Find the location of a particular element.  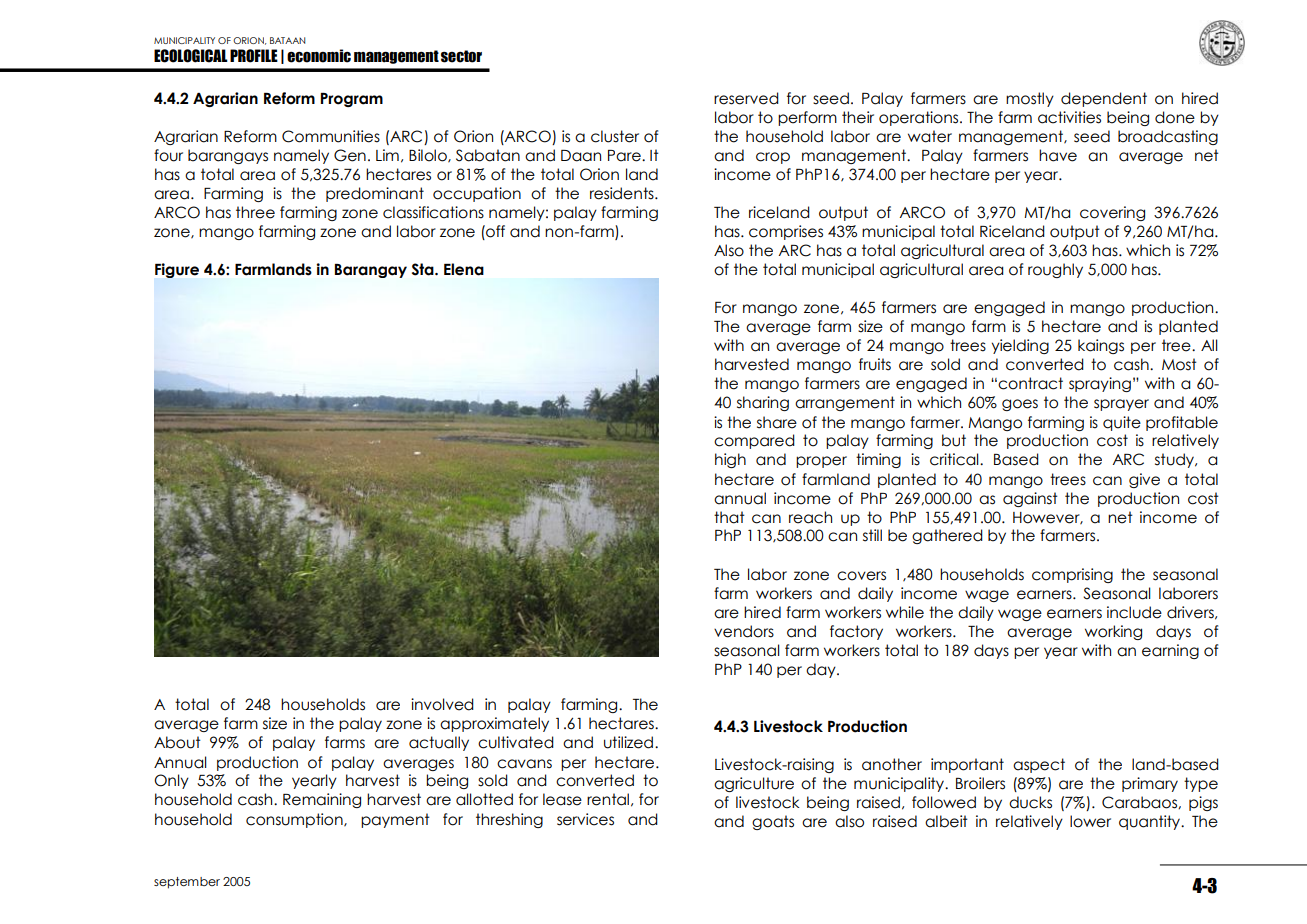

consumption is located at coordinates (295, 820).
